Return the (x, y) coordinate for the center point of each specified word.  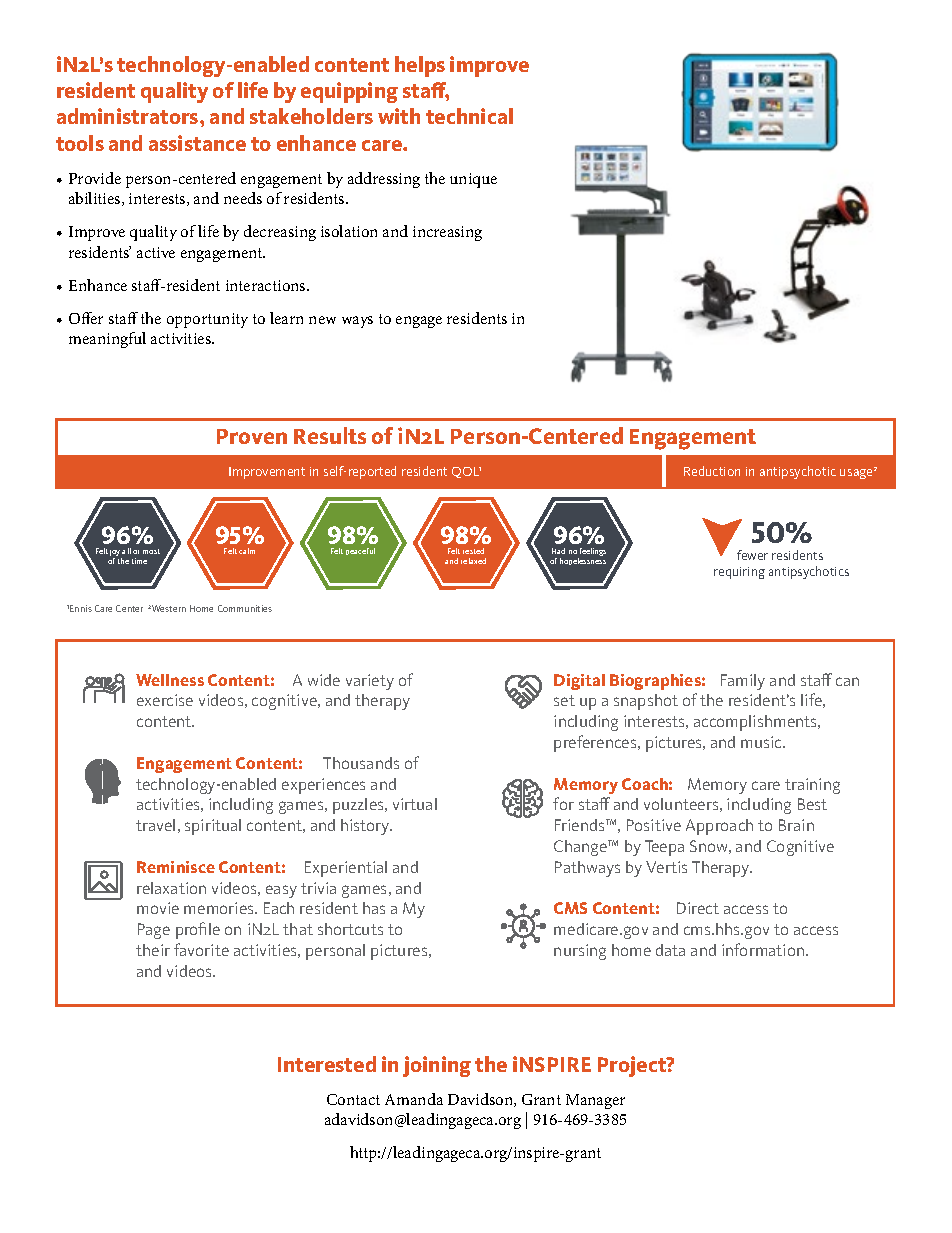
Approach (719, 827)
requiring (739, 573)
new (322, 320)
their (153, 950)
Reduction (712, 471)
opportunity (207, 320)
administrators (129, 116)
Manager (595, 1101)
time (139, 561)
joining (437, 1066)
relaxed (473, 561)
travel (155, 825)
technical (469, 116)
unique (473, 180)
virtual (415, 804)
